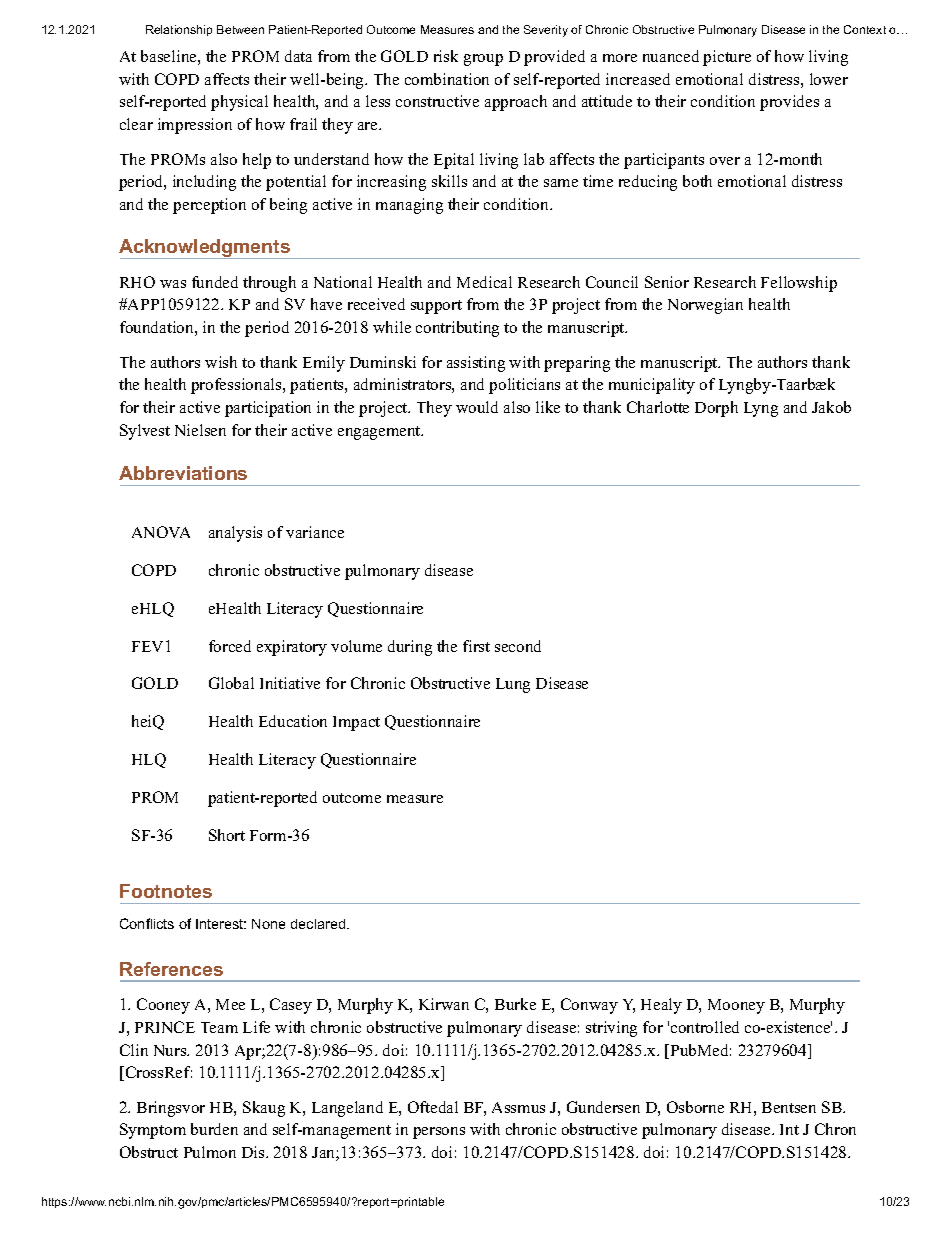 This document has width=952, height=1233. I want to click on burden, so click(214, 1129).
